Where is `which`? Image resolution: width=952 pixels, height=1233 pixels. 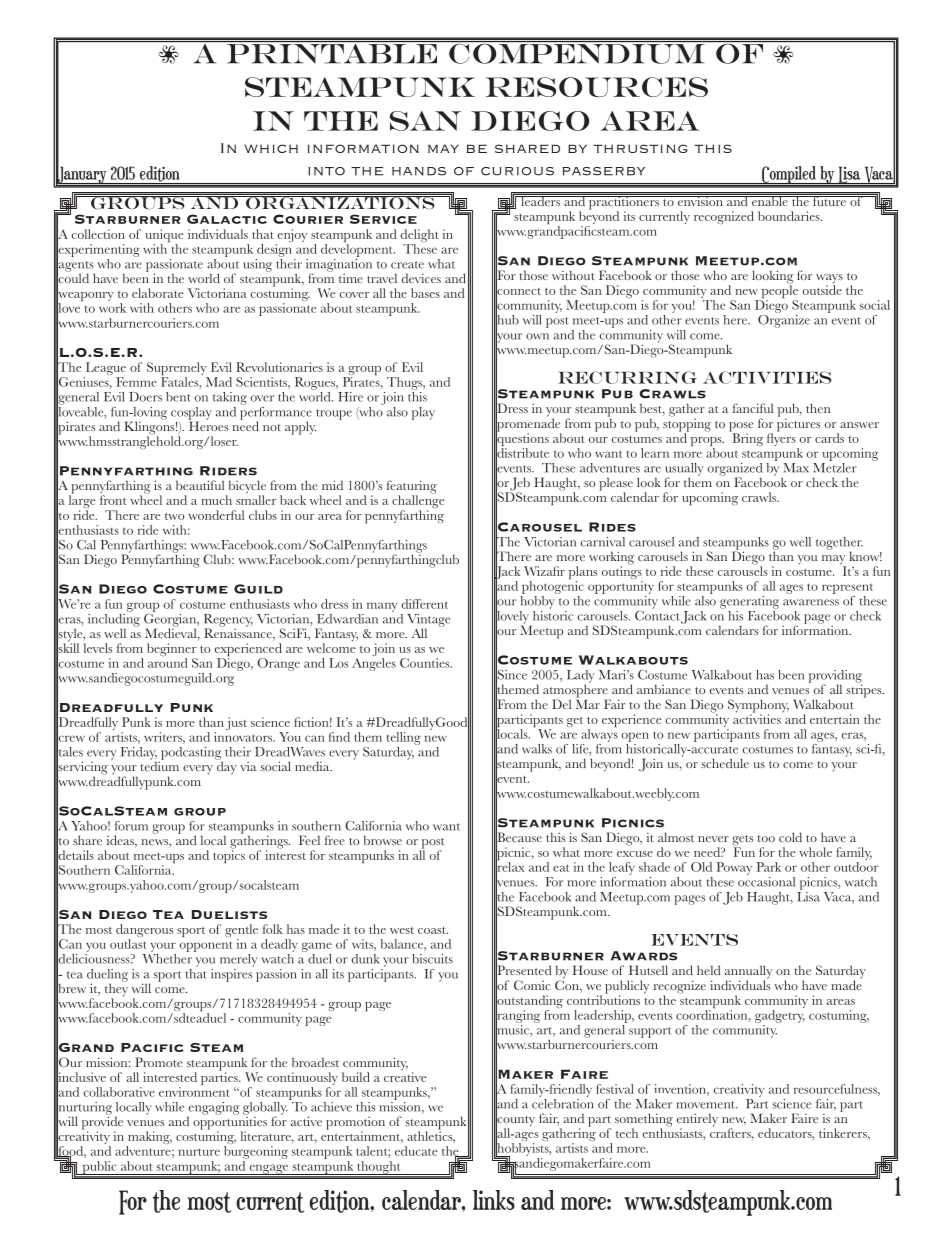
which is located at coordinates (271, 148).
